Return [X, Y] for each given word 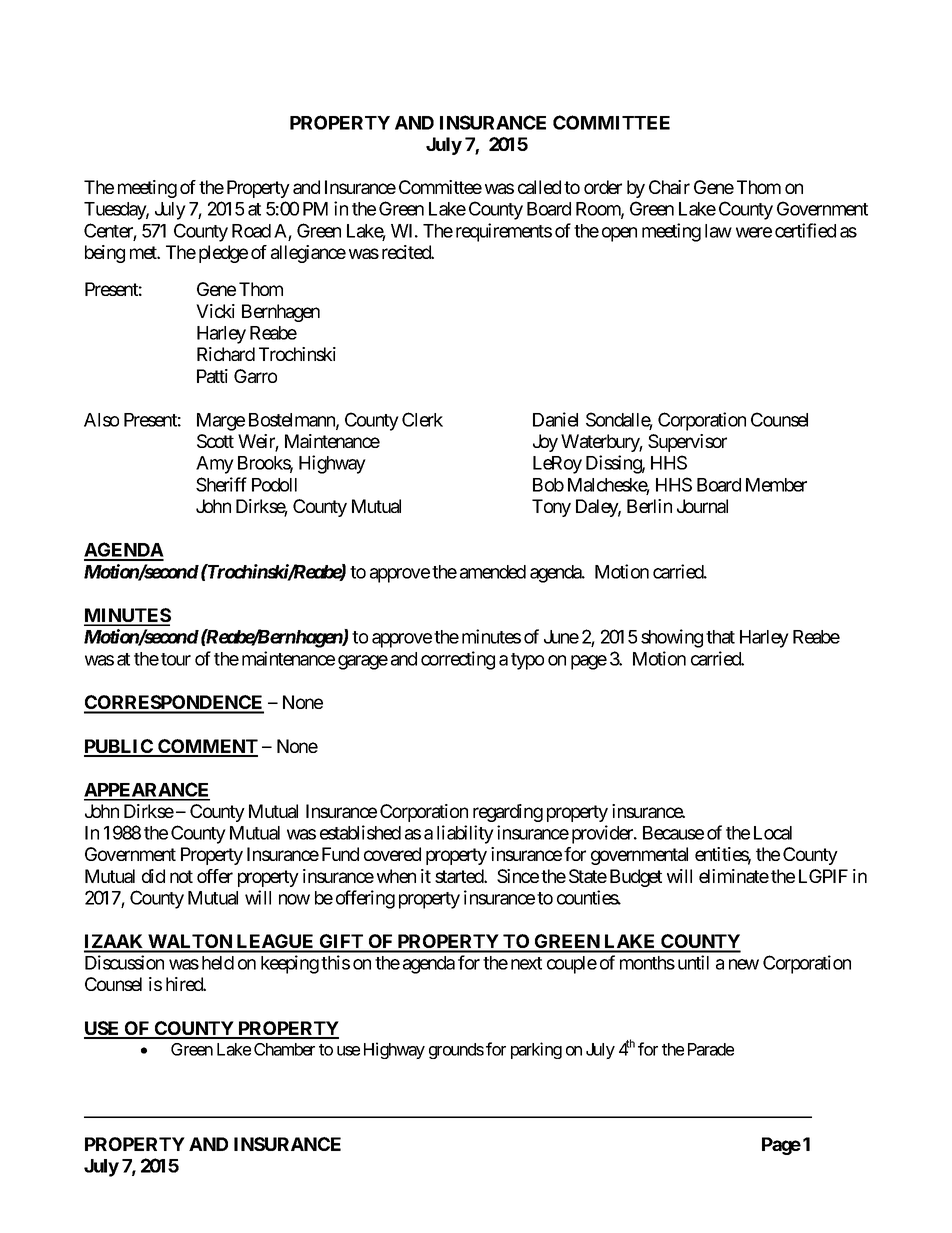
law [718, 231]
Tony [551, 508]
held [218, 963]
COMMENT [207, 747]
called [539, 187]
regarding [508, 813]
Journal [702, 506]
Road [251, 231]
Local [773, 833]
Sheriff [221, 484]
